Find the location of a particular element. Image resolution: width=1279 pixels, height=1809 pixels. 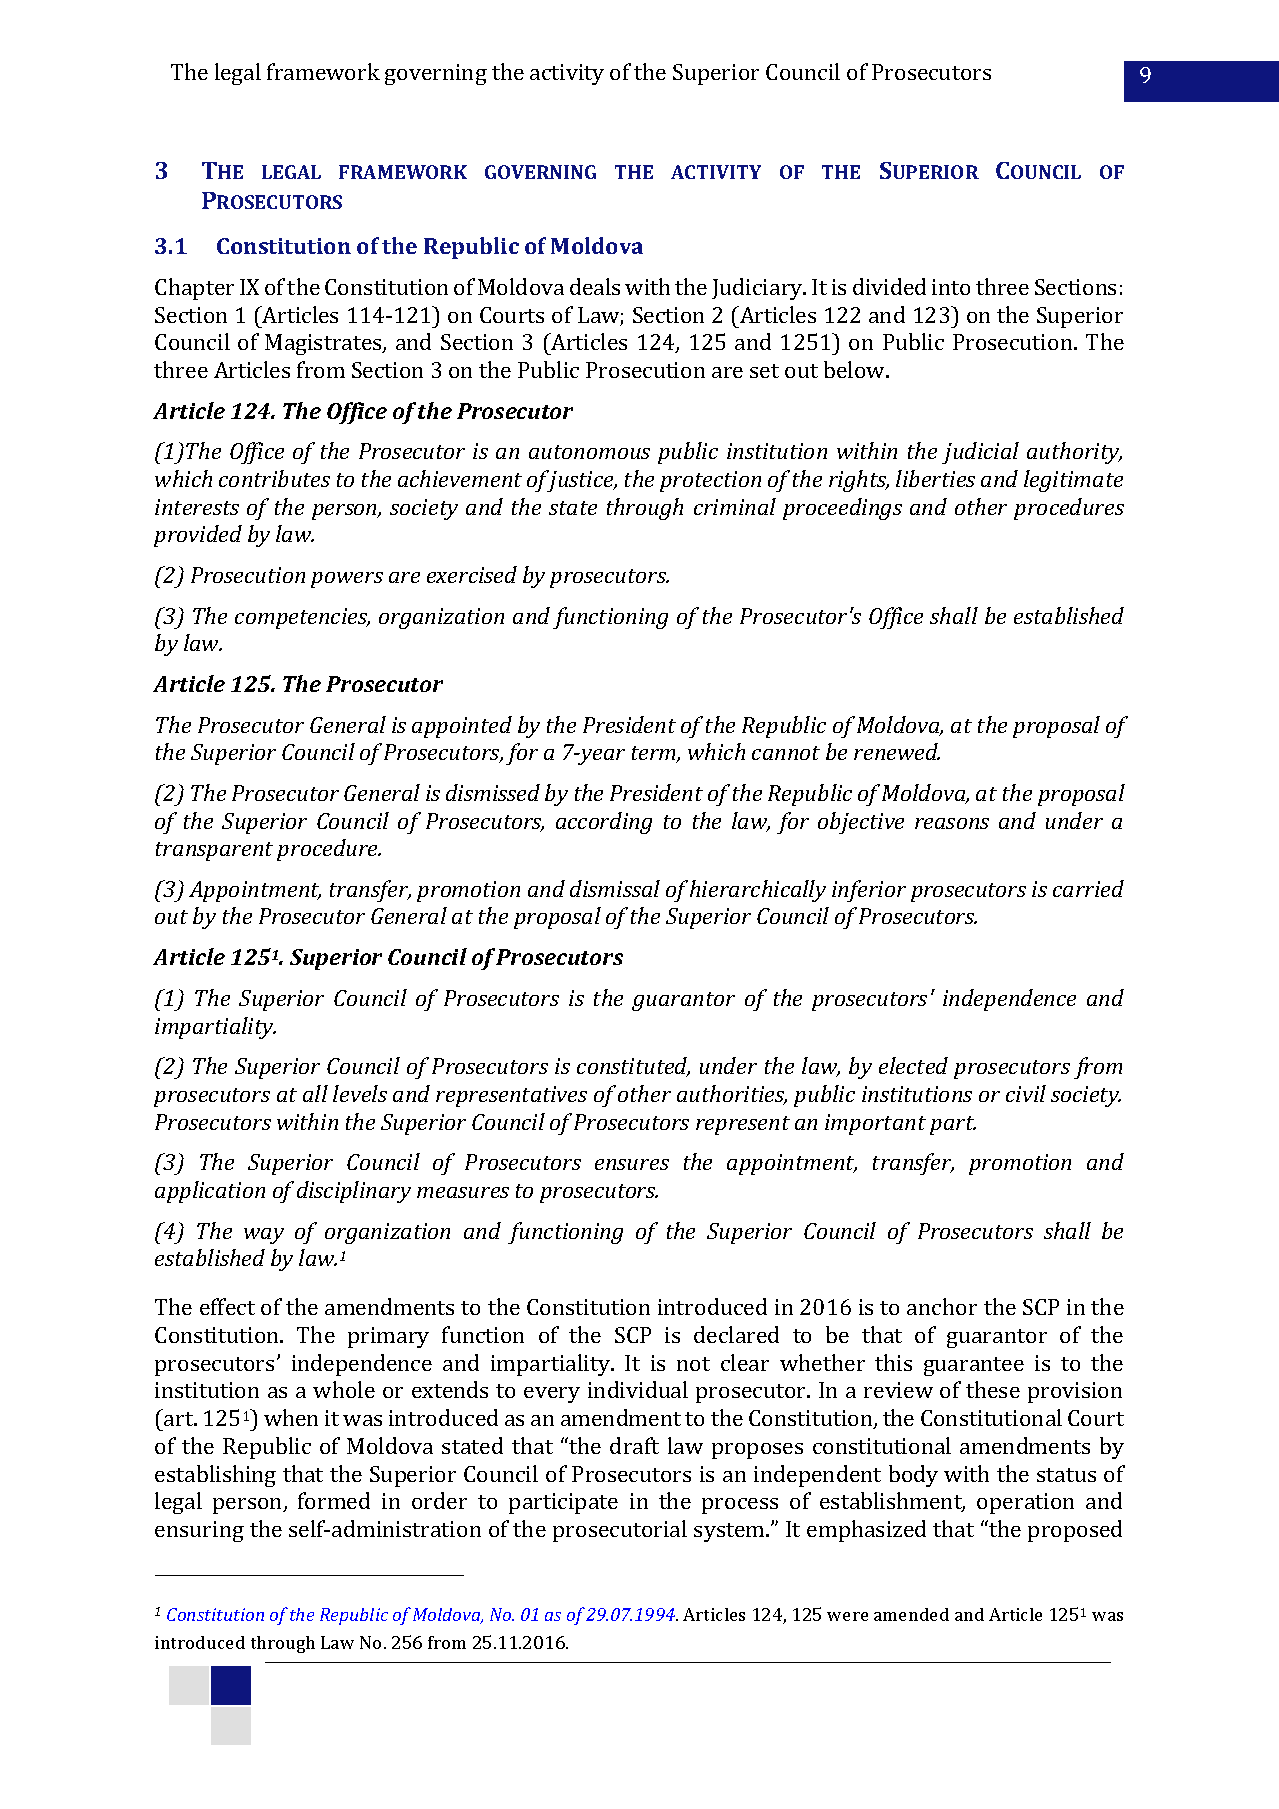

into is located at coordinates (951, 287).
